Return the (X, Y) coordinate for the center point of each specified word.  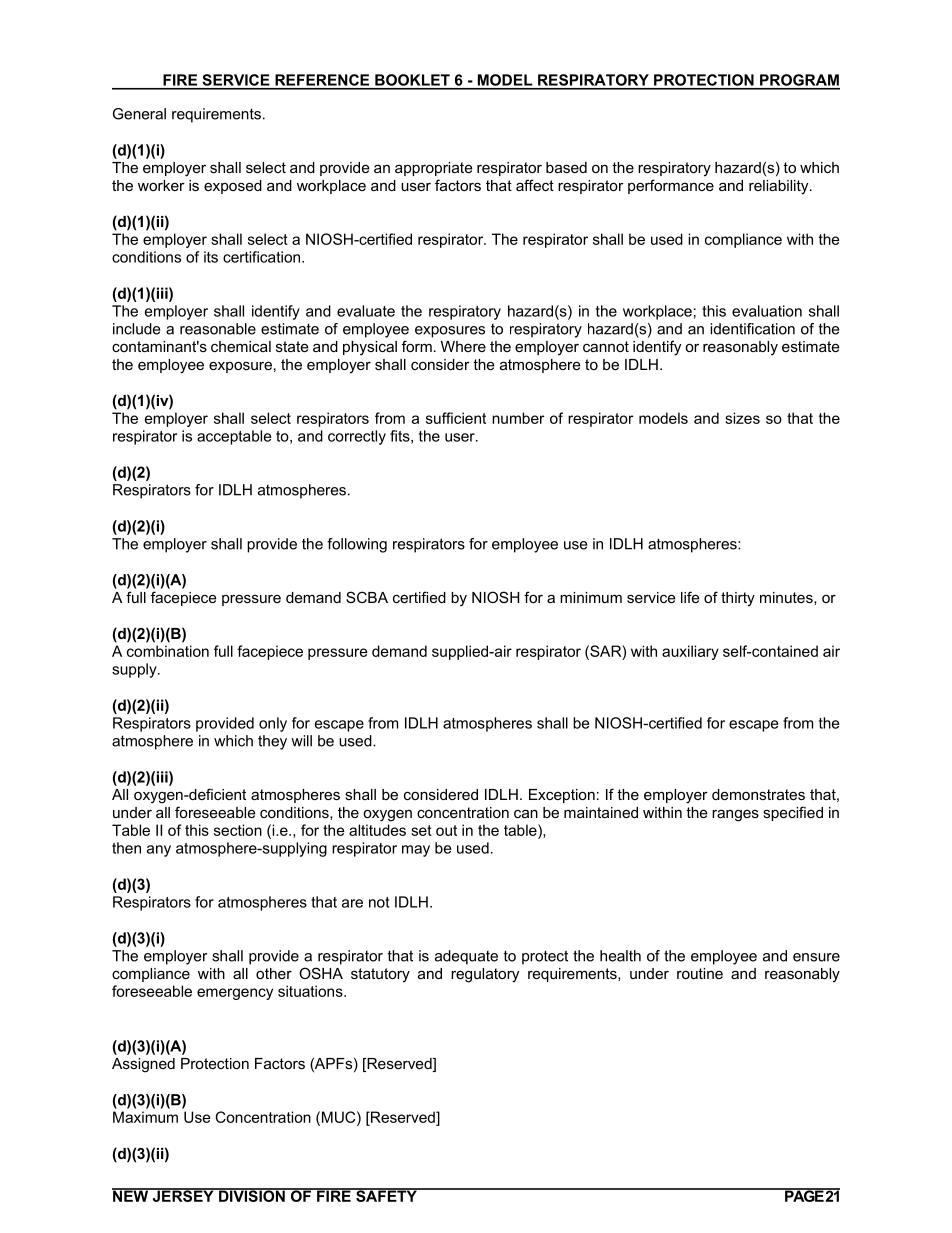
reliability (780, 187)
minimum (591, 597)
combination (168, 651)
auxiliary (690, 652)
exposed (233, 187)
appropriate (434, 169)
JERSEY (183, 1195)
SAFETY (386, 1195)
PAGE (804, 1195)
